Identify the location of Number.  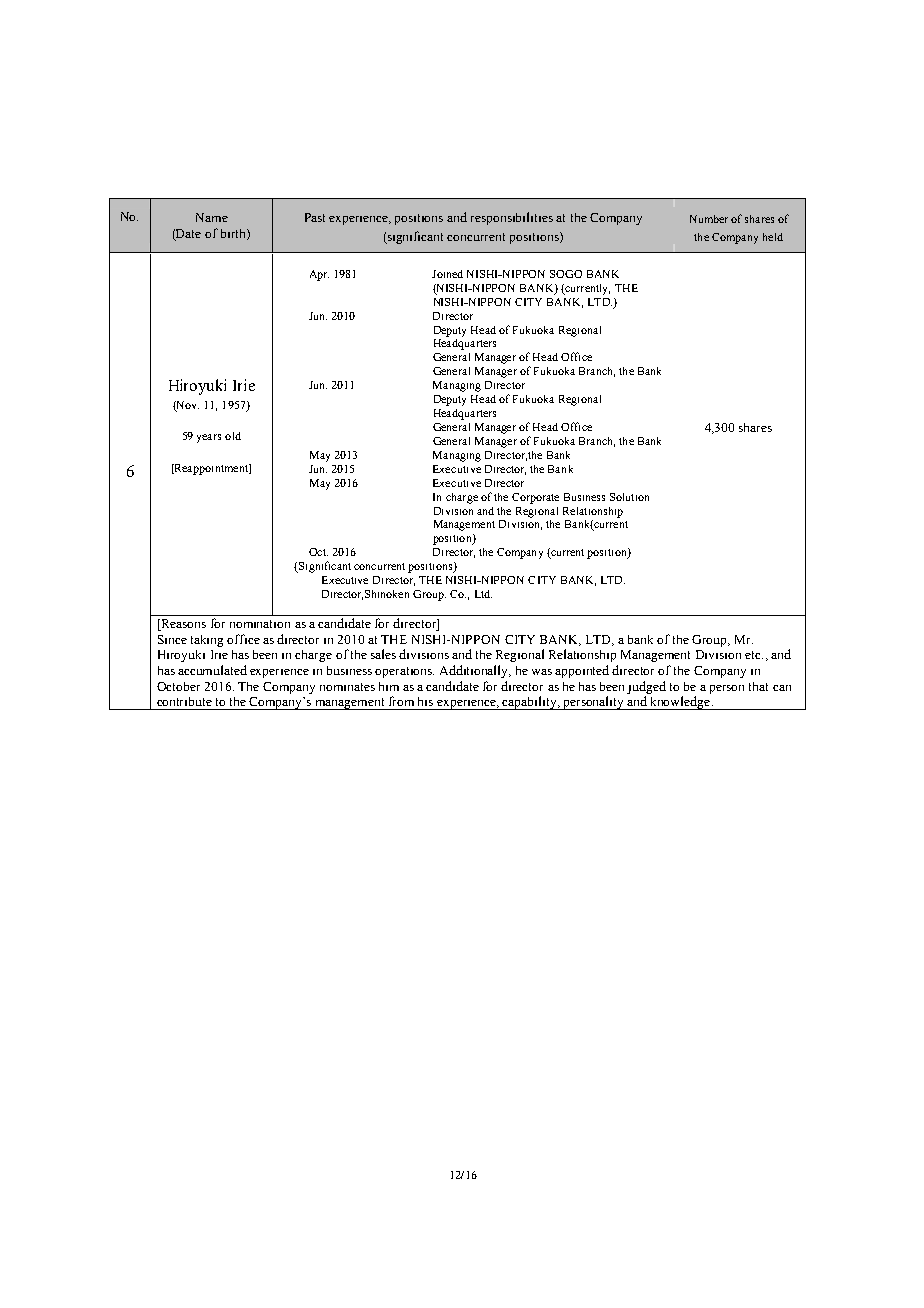
(709, 219).
